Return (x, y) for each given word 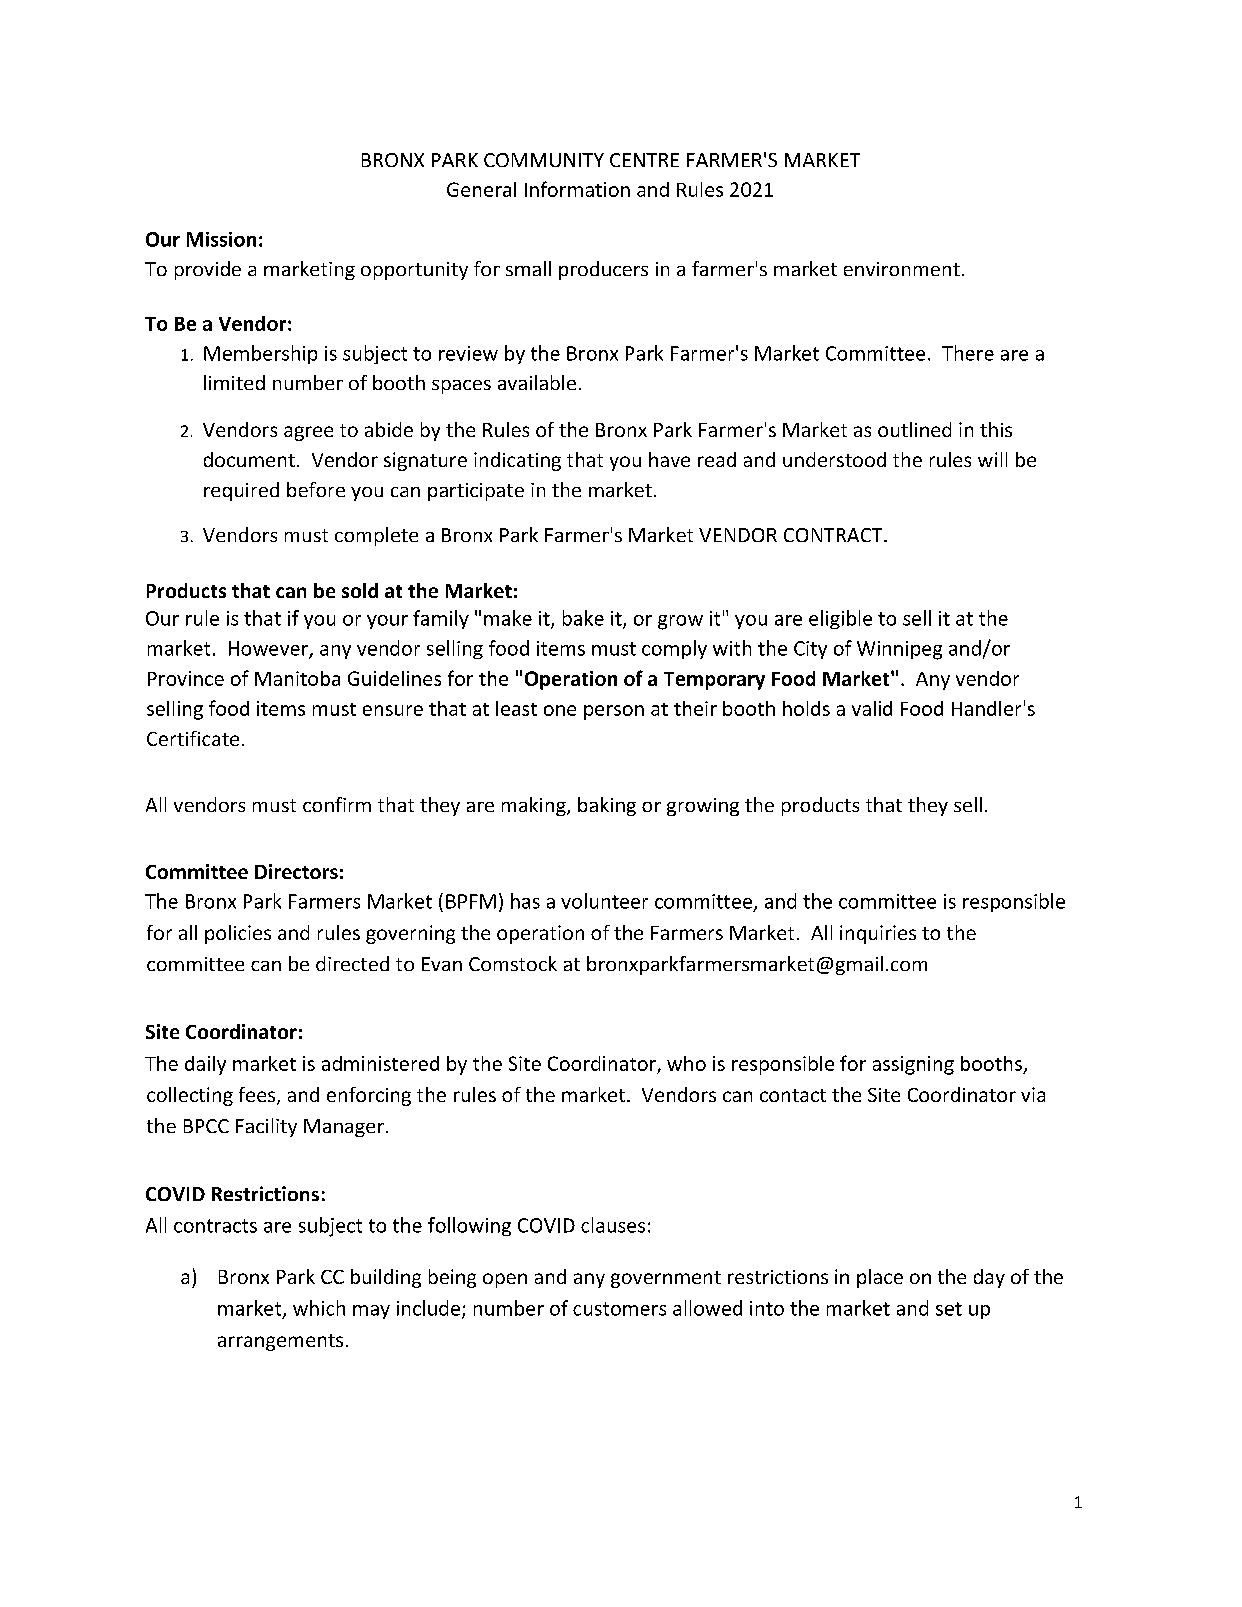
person (614, 712)
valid (872, 708)
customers (619, 1309)
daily (205, 1065)
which (319, 1308)
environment (902, 269)
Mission (221, 239)
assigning (913, 1065)
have (669, 459)
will (992, 459)
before (316, 489)
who (686, 1063)
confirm (337, 804)
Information (577, 189)
